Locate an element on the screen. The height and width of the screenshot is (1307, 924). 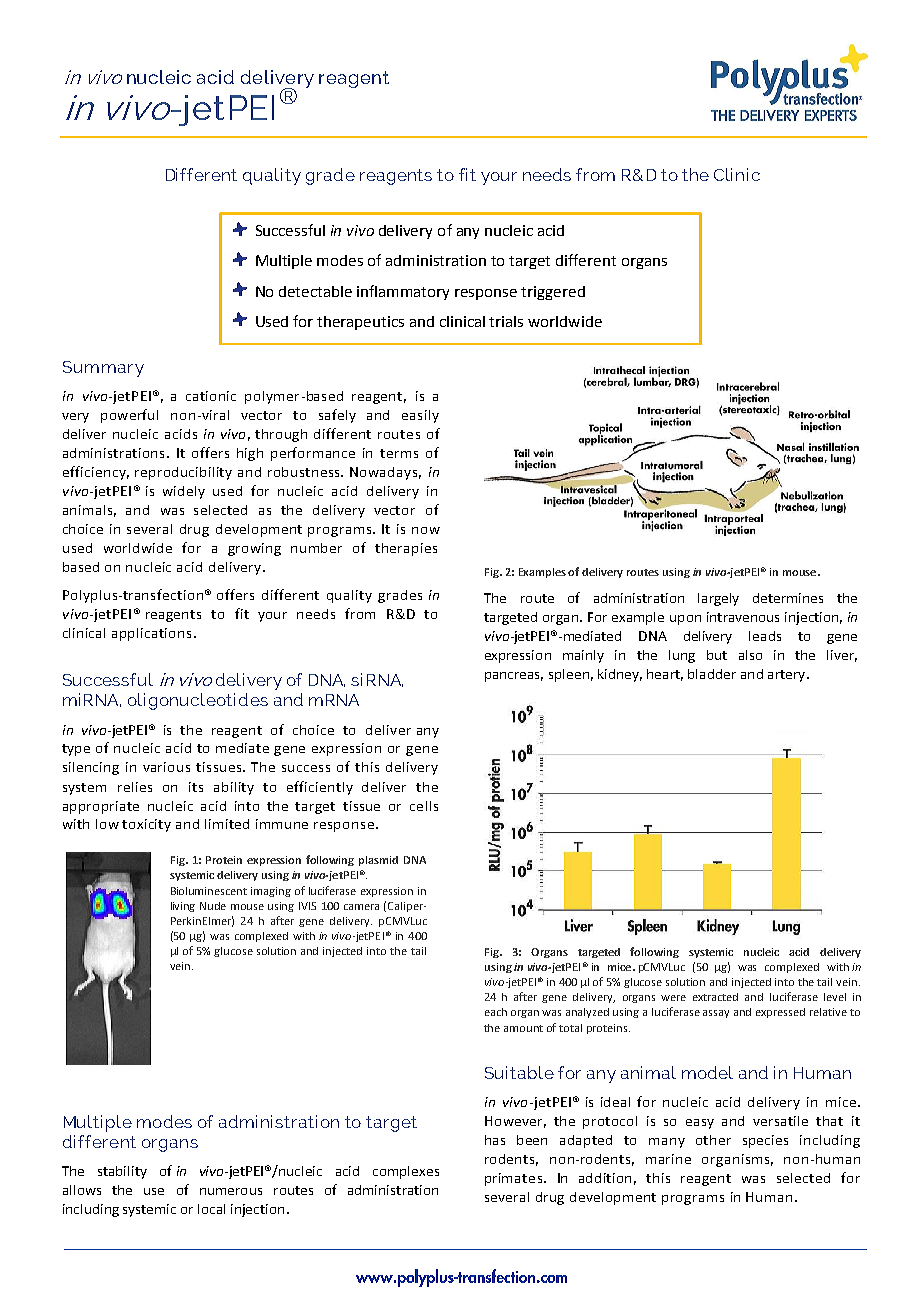
triggered is located at coordinates (553, 293).
